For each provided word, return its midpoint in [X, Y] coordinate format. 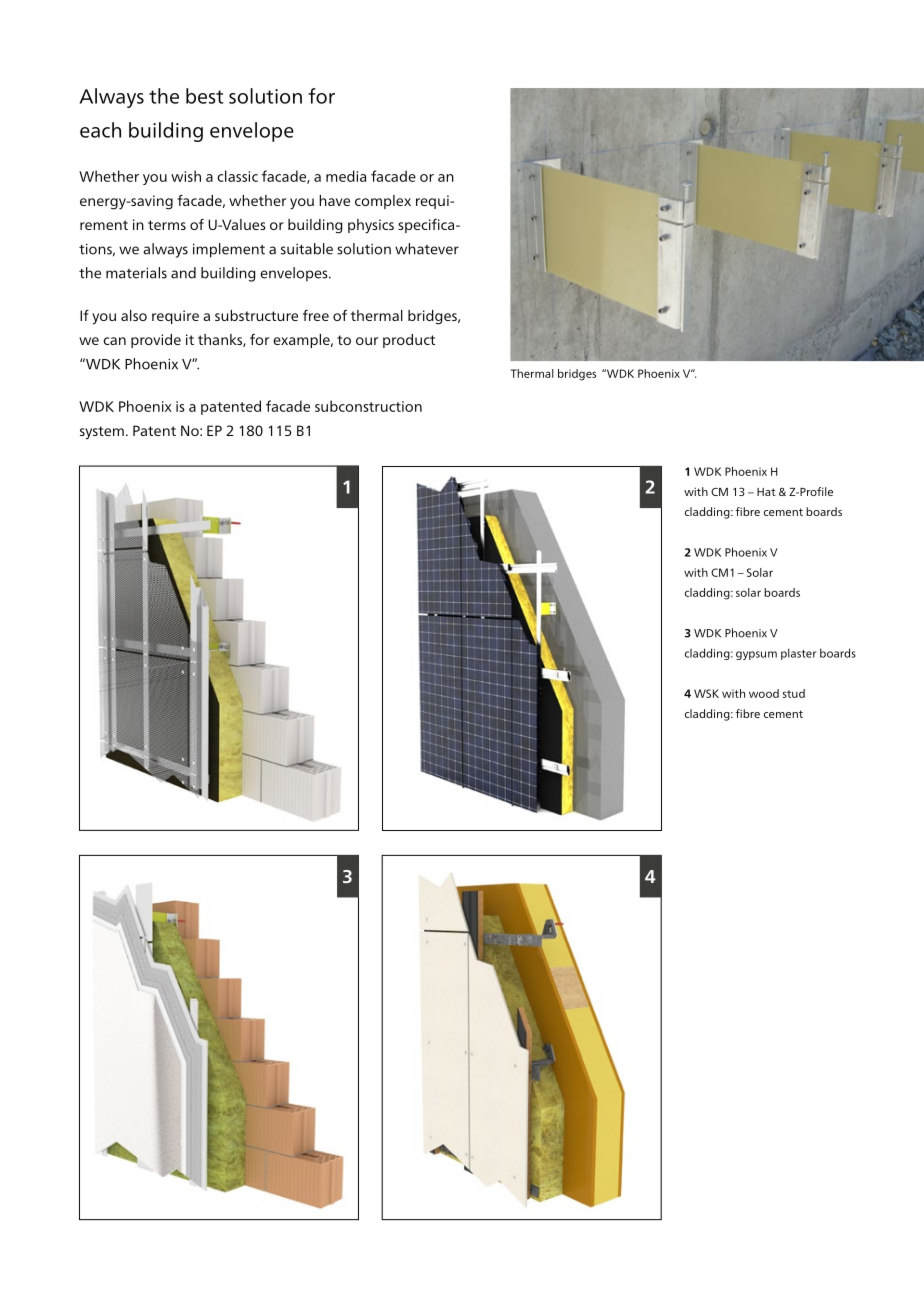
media [346, 176]
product [409, 341]
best [205, 96]
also [134, 315]
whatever [427, 249]
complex [383, 202]
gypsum [756, 655]
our [367, 341]
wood [764, 693]
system [102, 433]
